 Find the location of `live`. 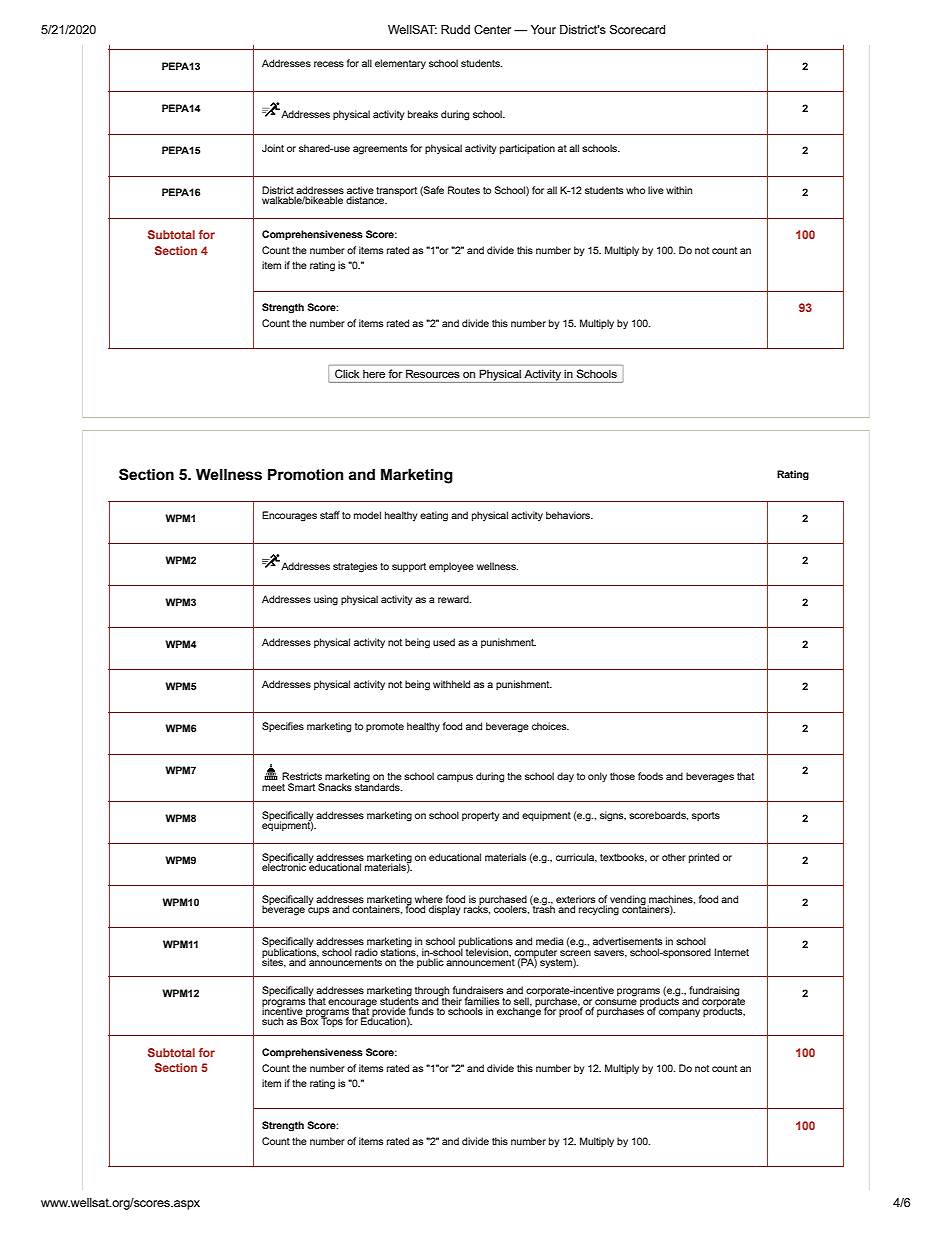

live is located at coordinates (656, 190).
